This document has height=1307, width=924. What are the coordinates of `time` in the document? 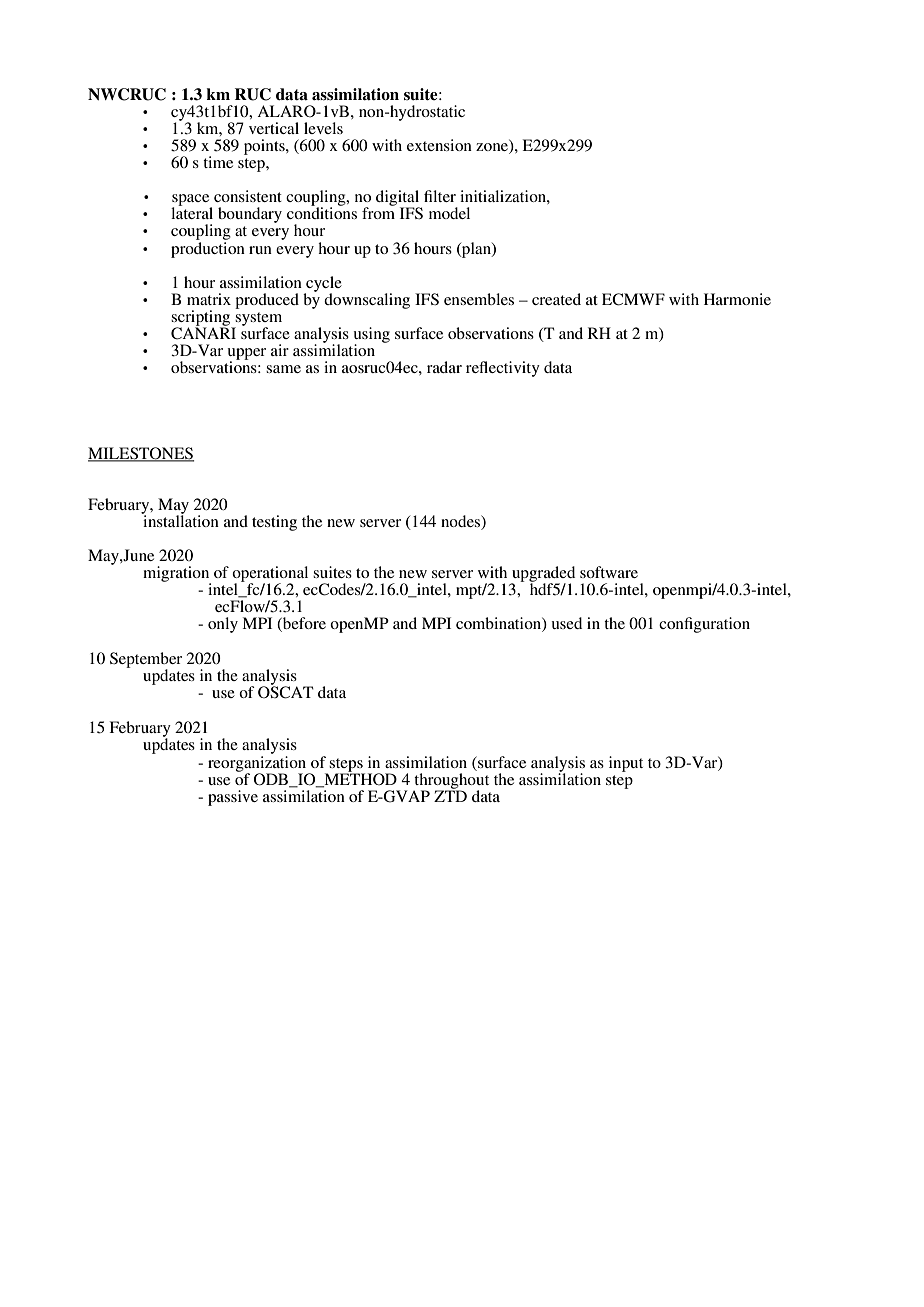 It's located at (218, 162).
